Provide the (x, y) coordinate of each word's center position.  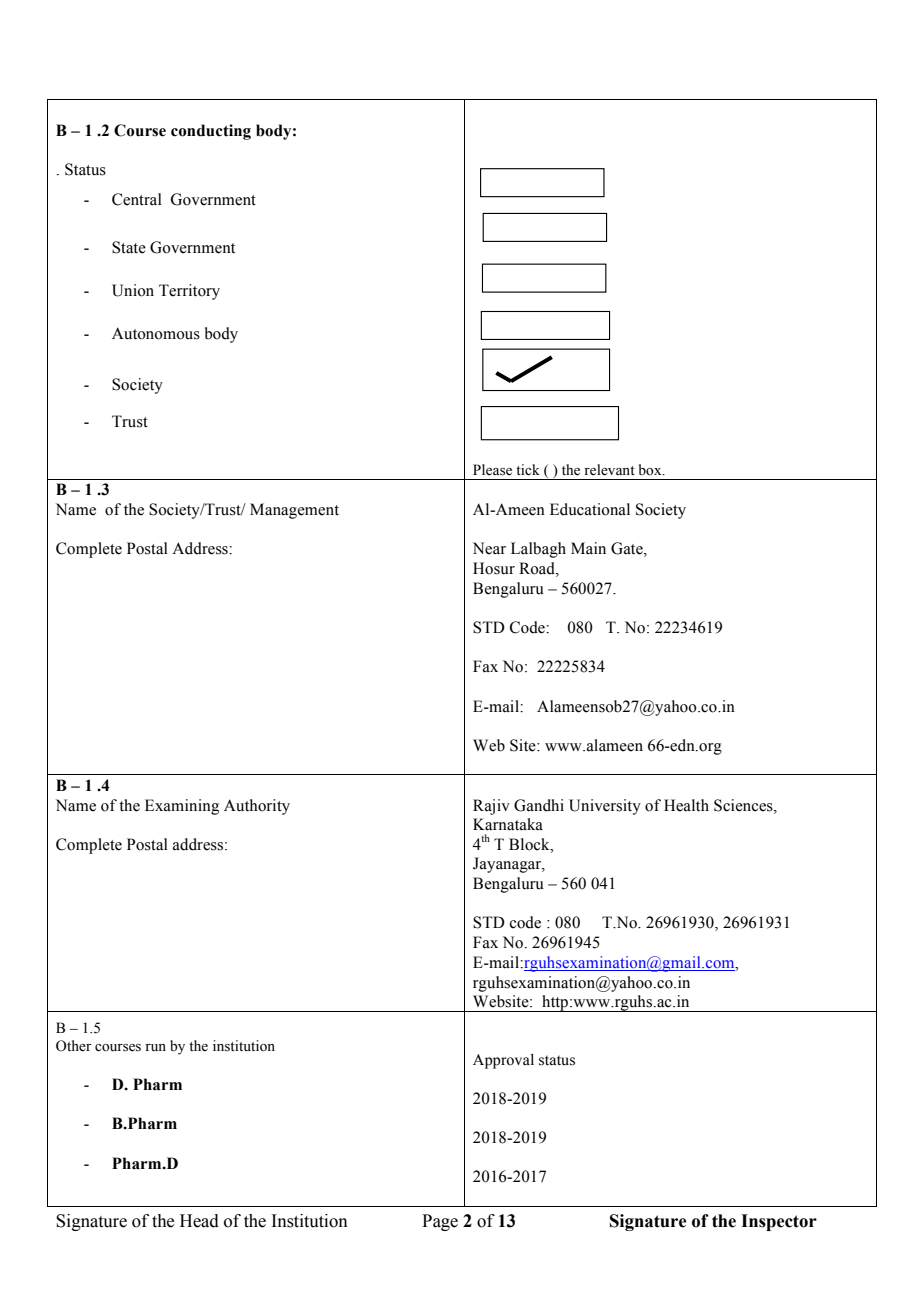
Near (489, 548)
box (651, 470)
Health (686, 805)
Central (137, 199)
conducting (211, 132)
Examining (182, 807)
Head (199, 1221)
